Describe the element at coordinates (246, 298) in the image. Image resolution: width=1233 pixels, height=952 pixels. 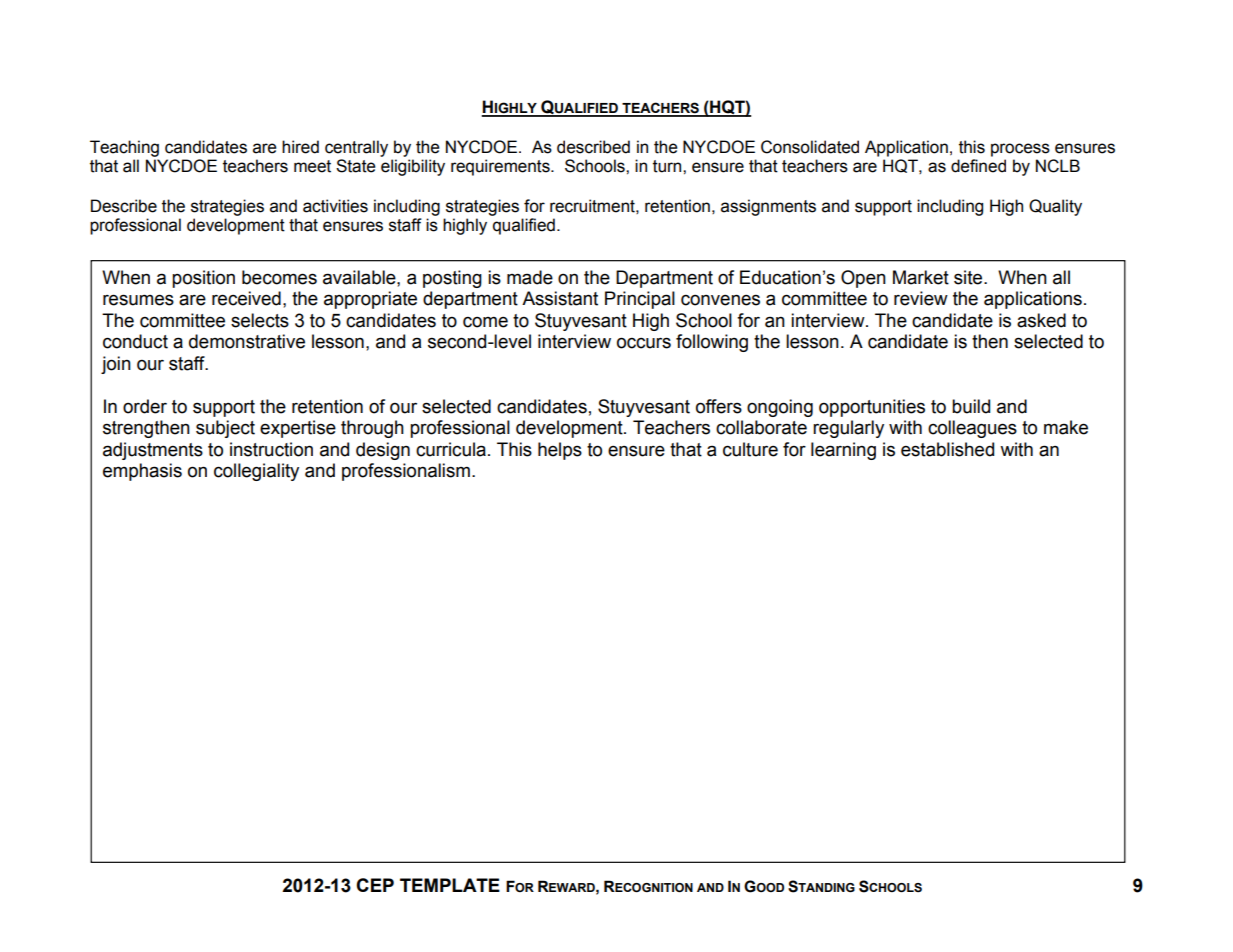
I see `received` at that location.
